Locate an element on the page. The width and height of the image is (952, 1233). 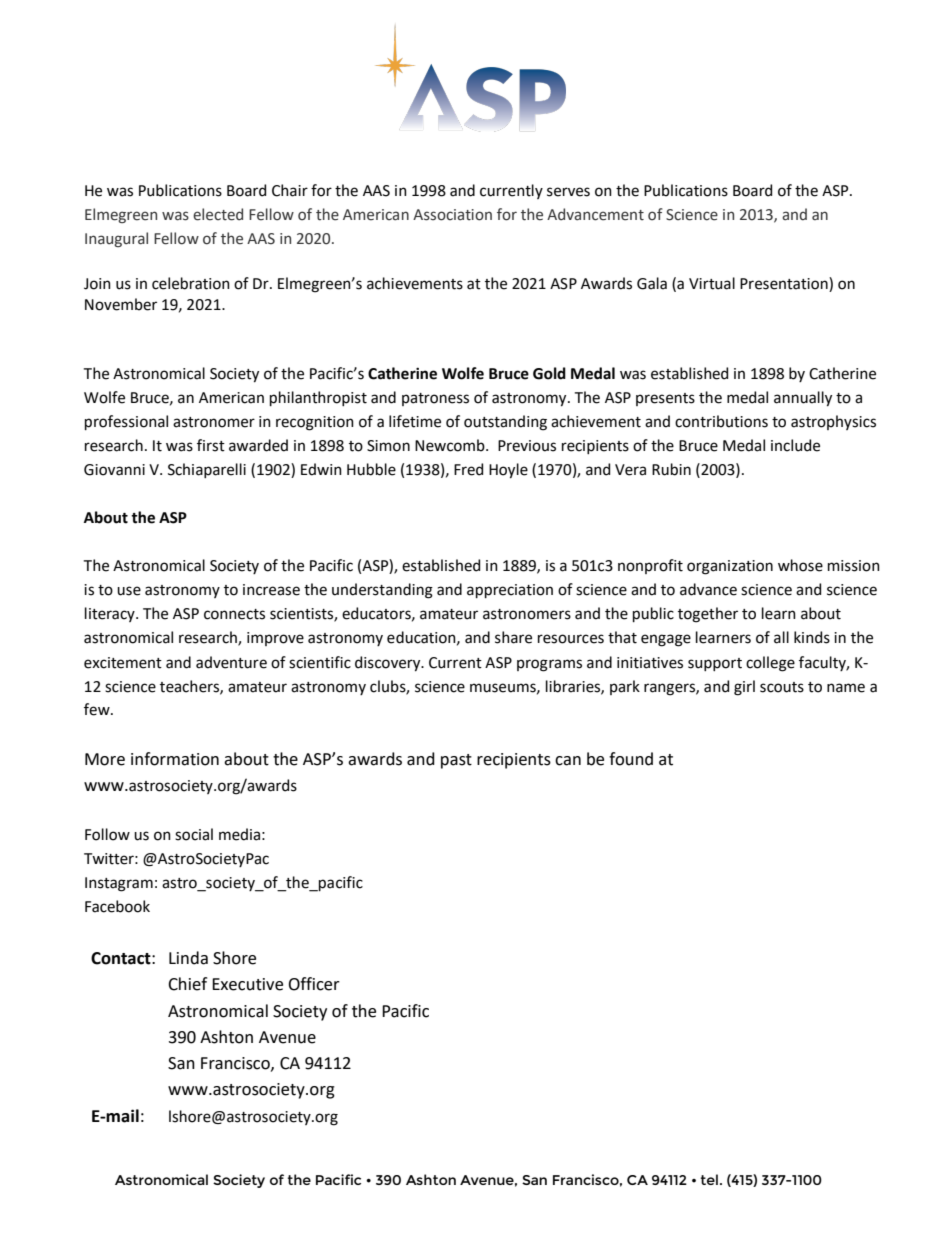
found is located at coordinates (631, 759).
